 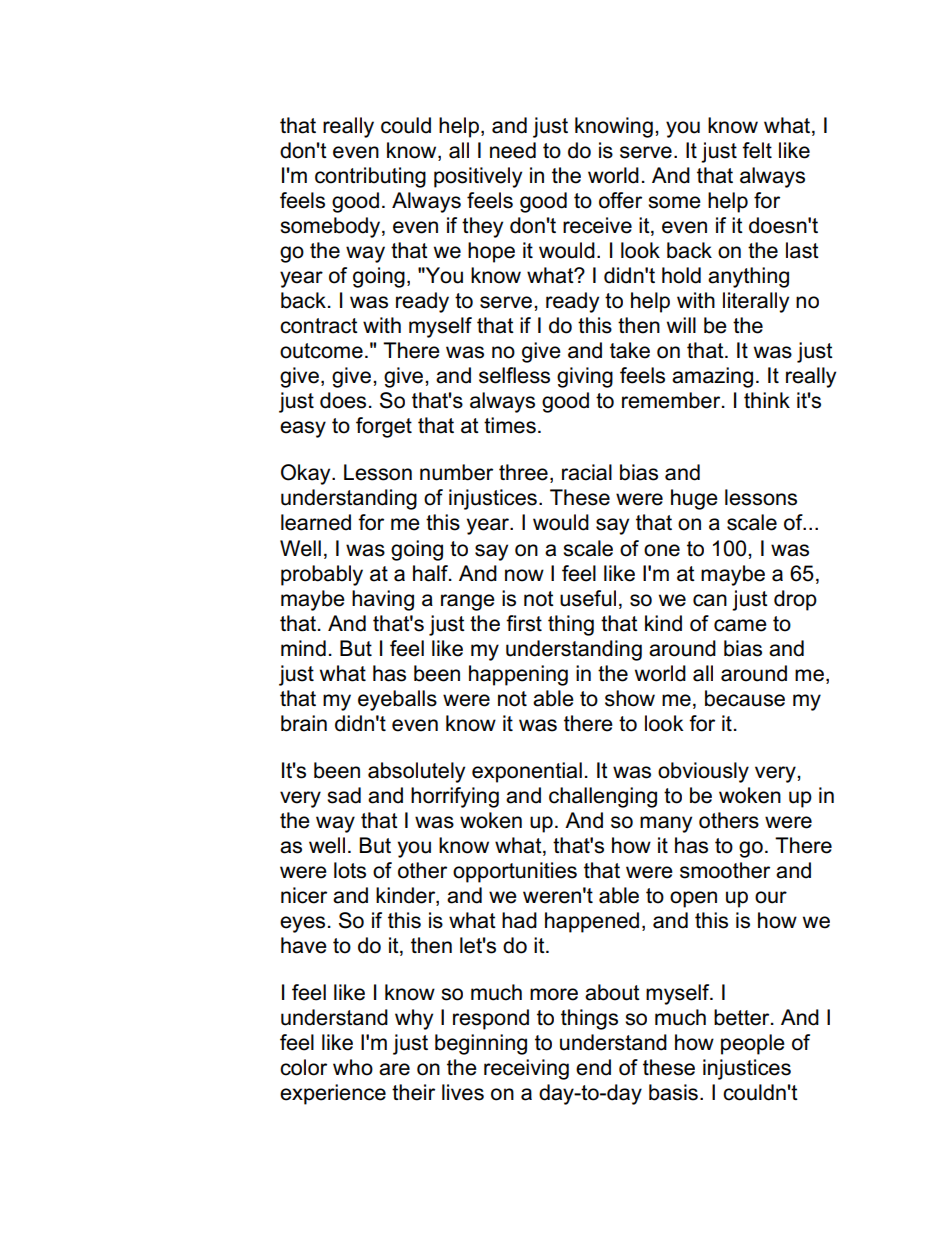 I want to click on having, so click(x=383, y=600).
